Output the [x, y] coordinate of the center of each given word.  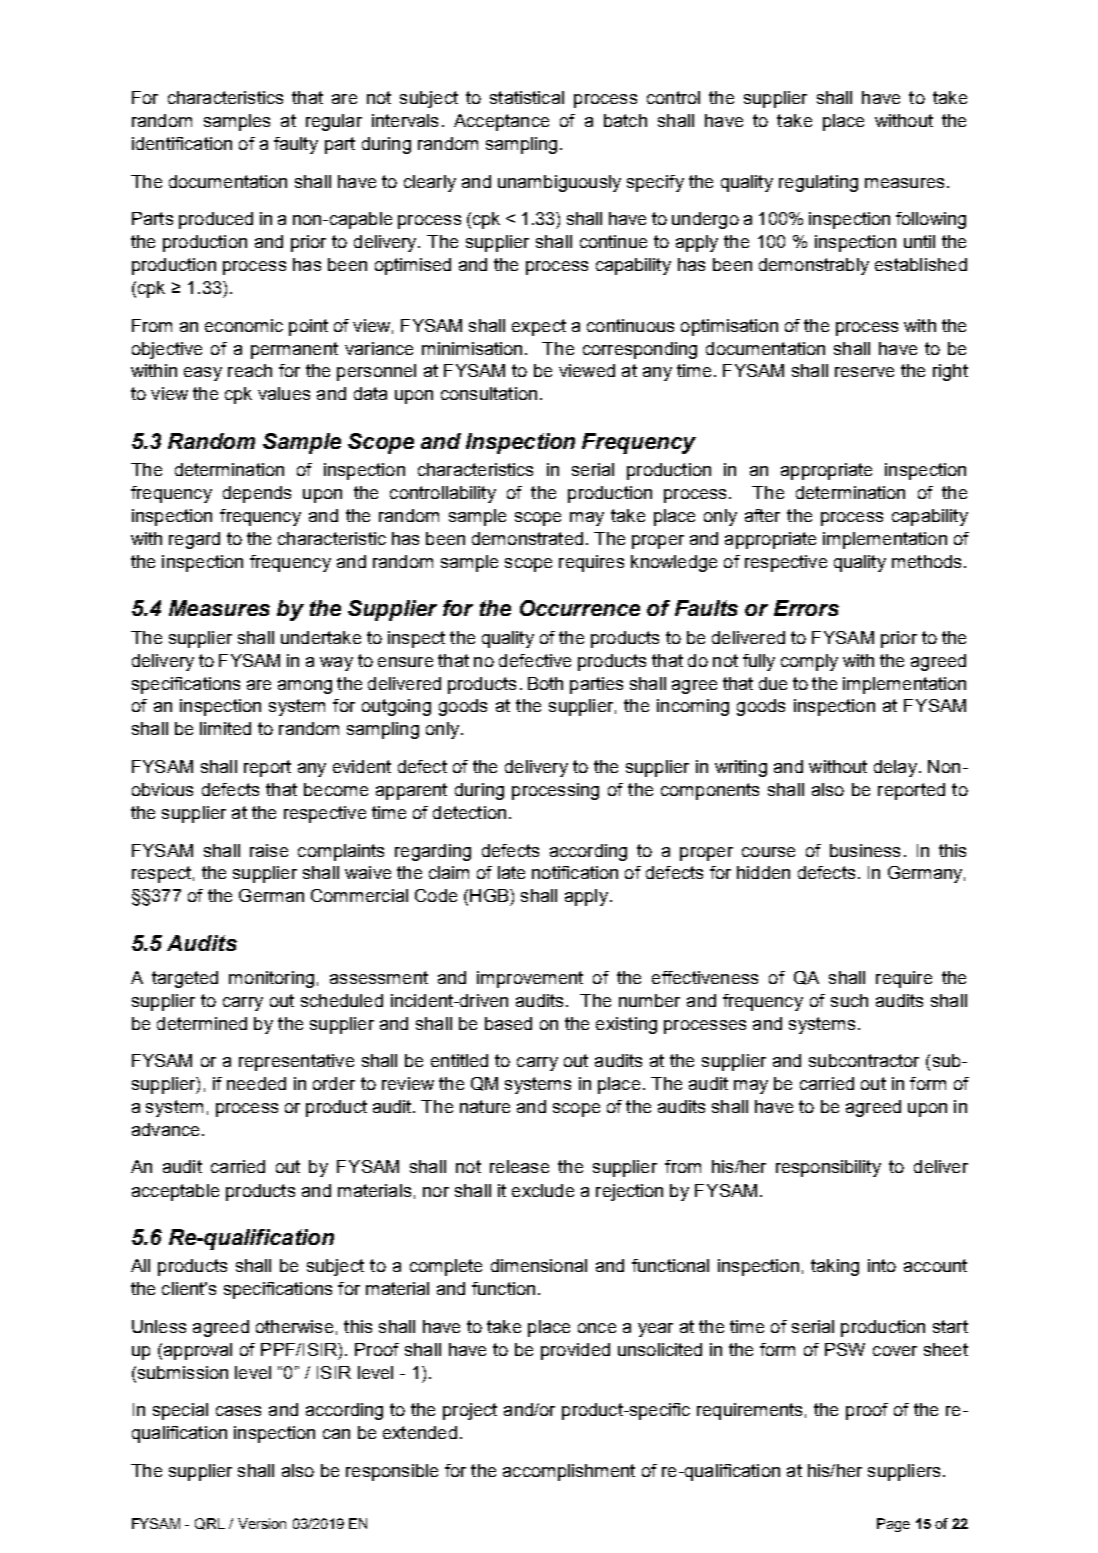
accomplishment [569, 1472]
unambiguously [559, 183]
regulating [818, 183]
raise [269, 850]
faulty [296, 145]
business [865, 850]
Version [262, 1523]
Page [893, 1525]
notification [575, 872]
